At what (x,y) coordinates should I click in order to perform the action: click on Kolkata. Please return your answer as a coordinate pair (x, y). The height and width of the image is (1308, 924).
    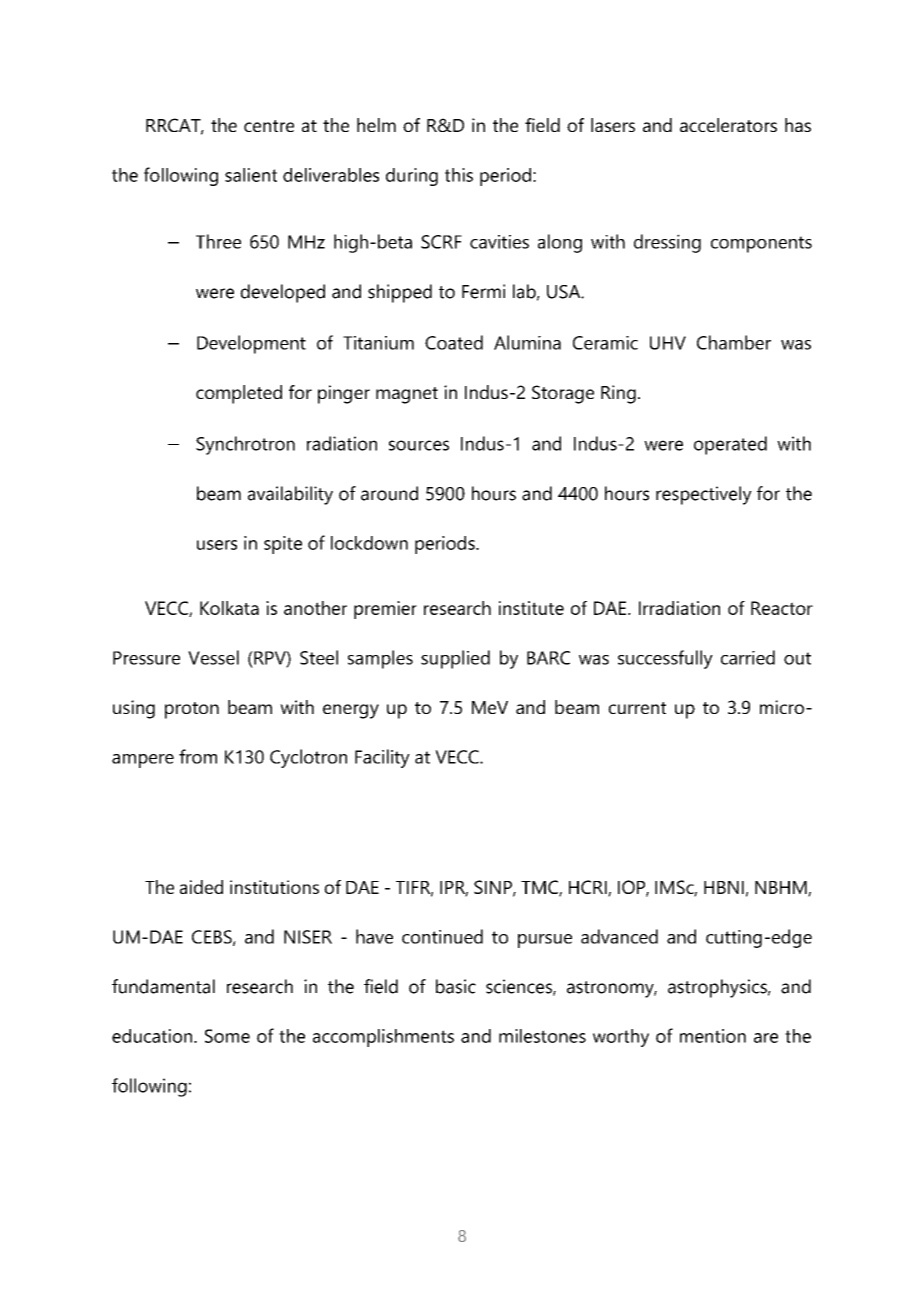
    Looking at the image, I should click on (229, 608).
